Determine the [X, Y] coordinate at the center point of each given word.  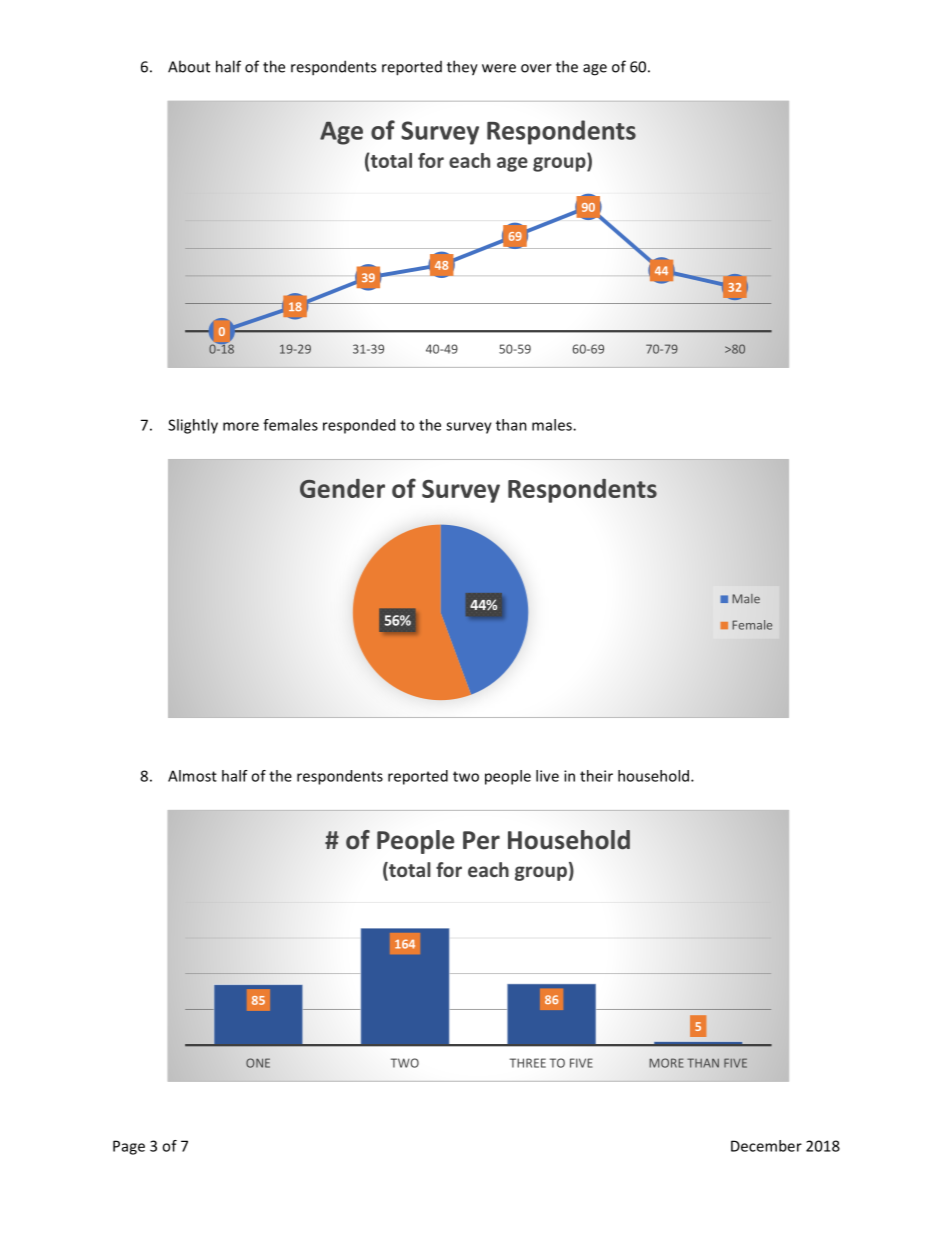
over [536, 68]
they [462, 68]
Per [481, 840]
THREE [528, 1063]
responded [359, 426]
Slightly [193, 426]
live [547, 776]
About [189, 66]
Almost [192, 776]
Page [129, 1147]
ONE [258, 1063]
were [499, 68]
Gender [342, 488]
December [766, 1146]
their [596, 776]
